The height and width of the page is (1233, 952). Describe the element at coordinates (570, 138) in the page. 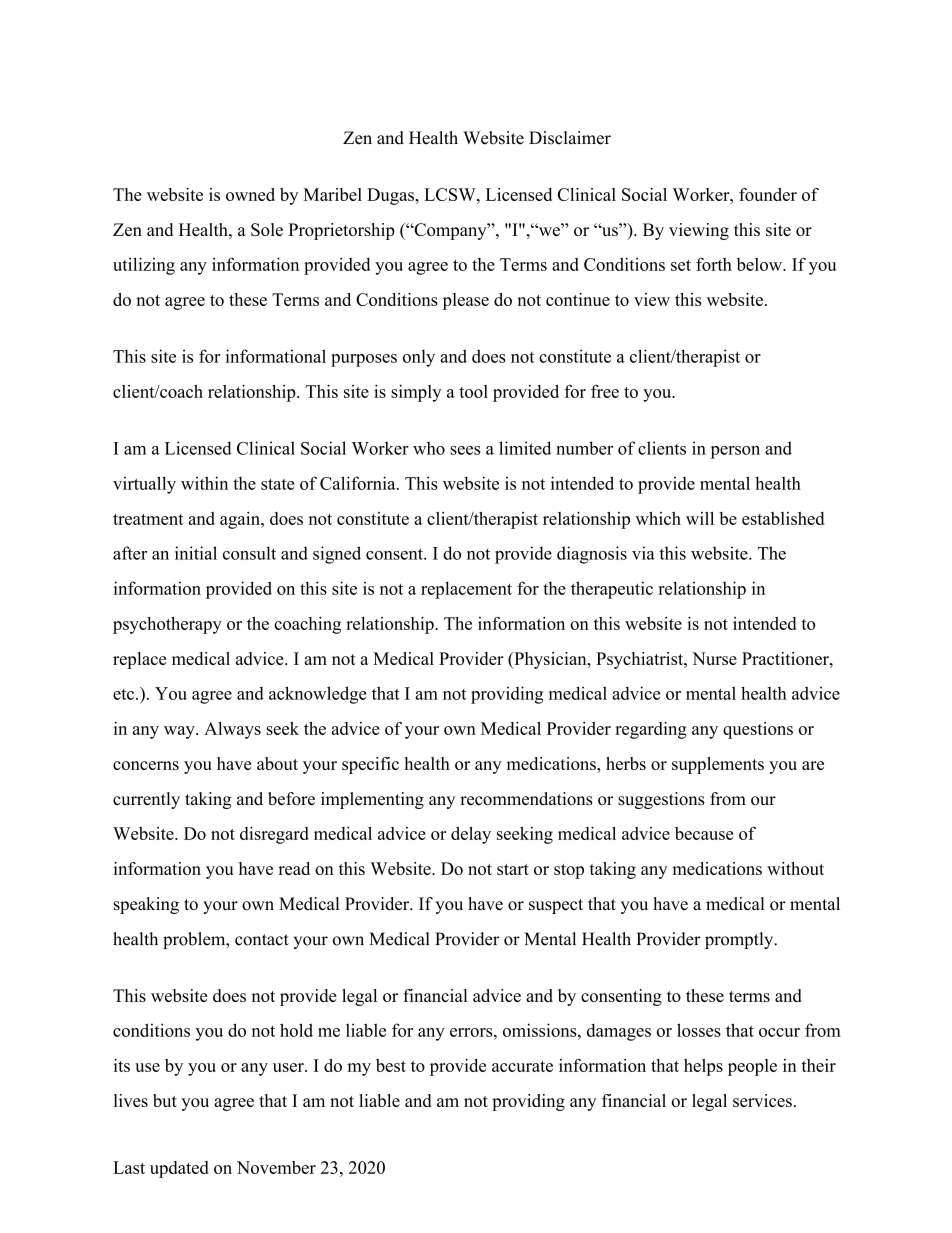

I see `Disclaimer` at that location.
